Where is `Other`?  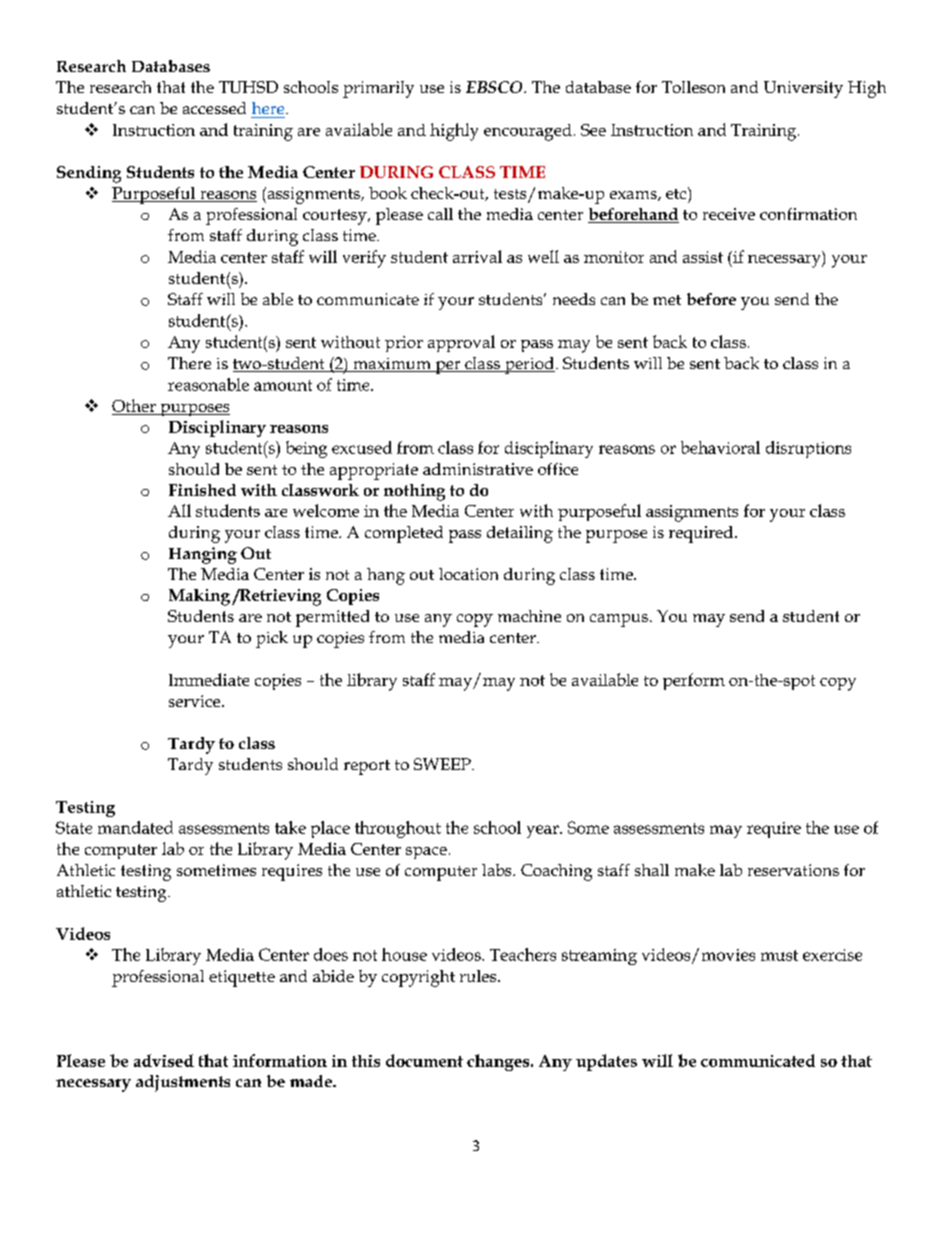
Other is located at coordinates (134, 405).
